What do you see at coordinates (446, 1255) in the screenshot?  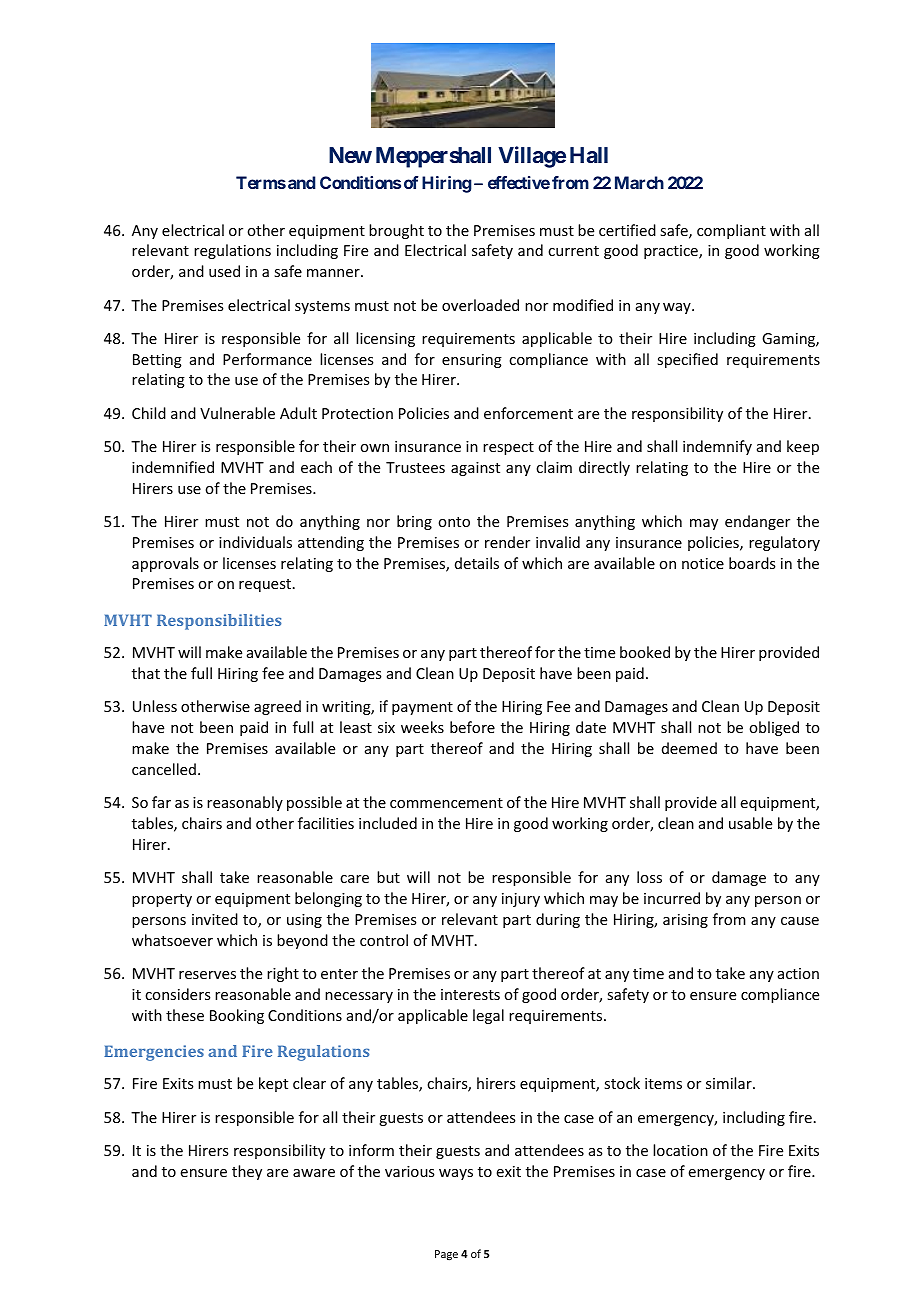 I see `Page` at bounding box center [446, 1255].
